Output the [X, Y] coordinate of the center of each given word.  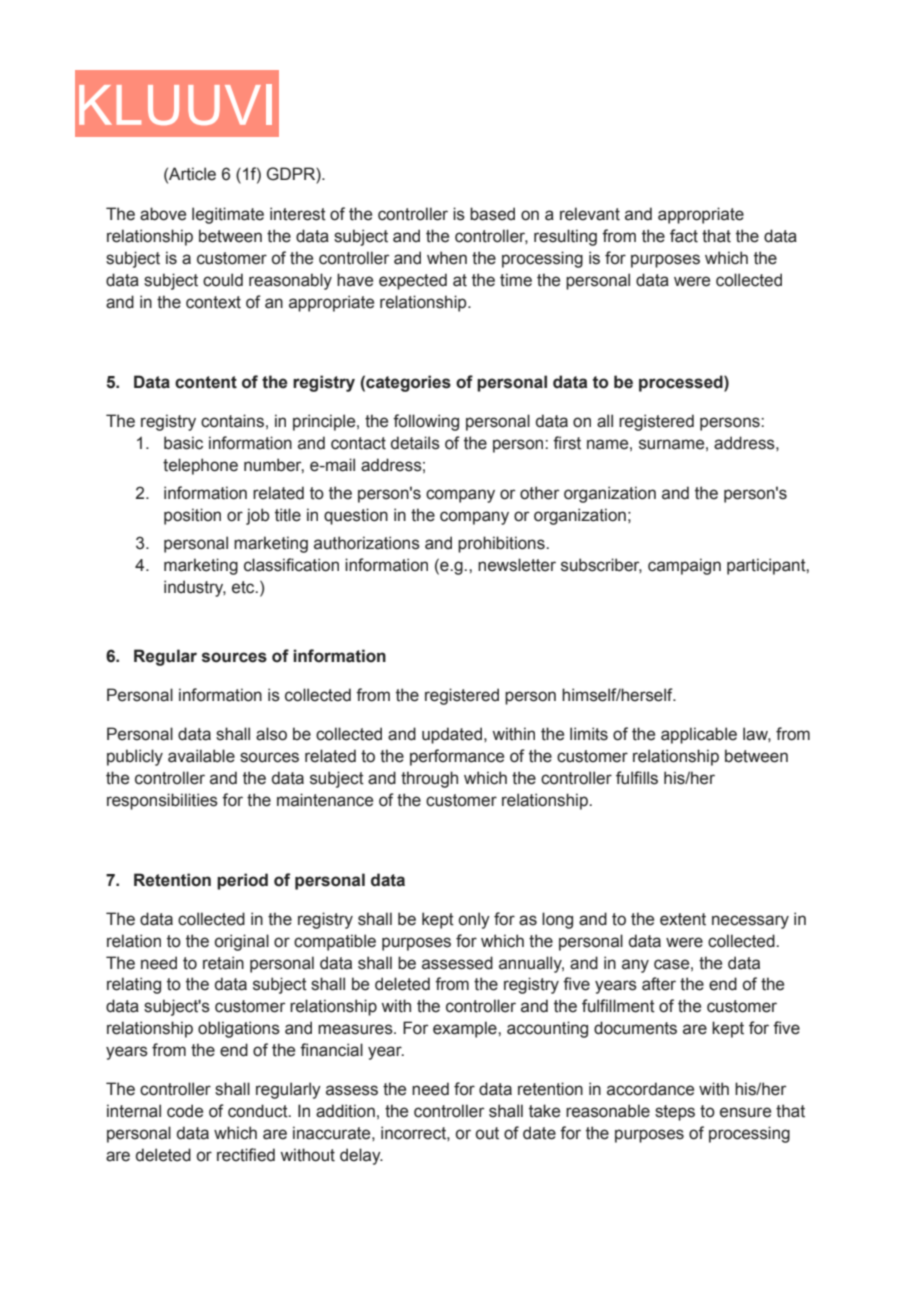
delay [361, 1156]
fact [684, 236]
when [447, 258]
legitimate [228, 215]
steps [675, 1113]
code [185, 1111]
